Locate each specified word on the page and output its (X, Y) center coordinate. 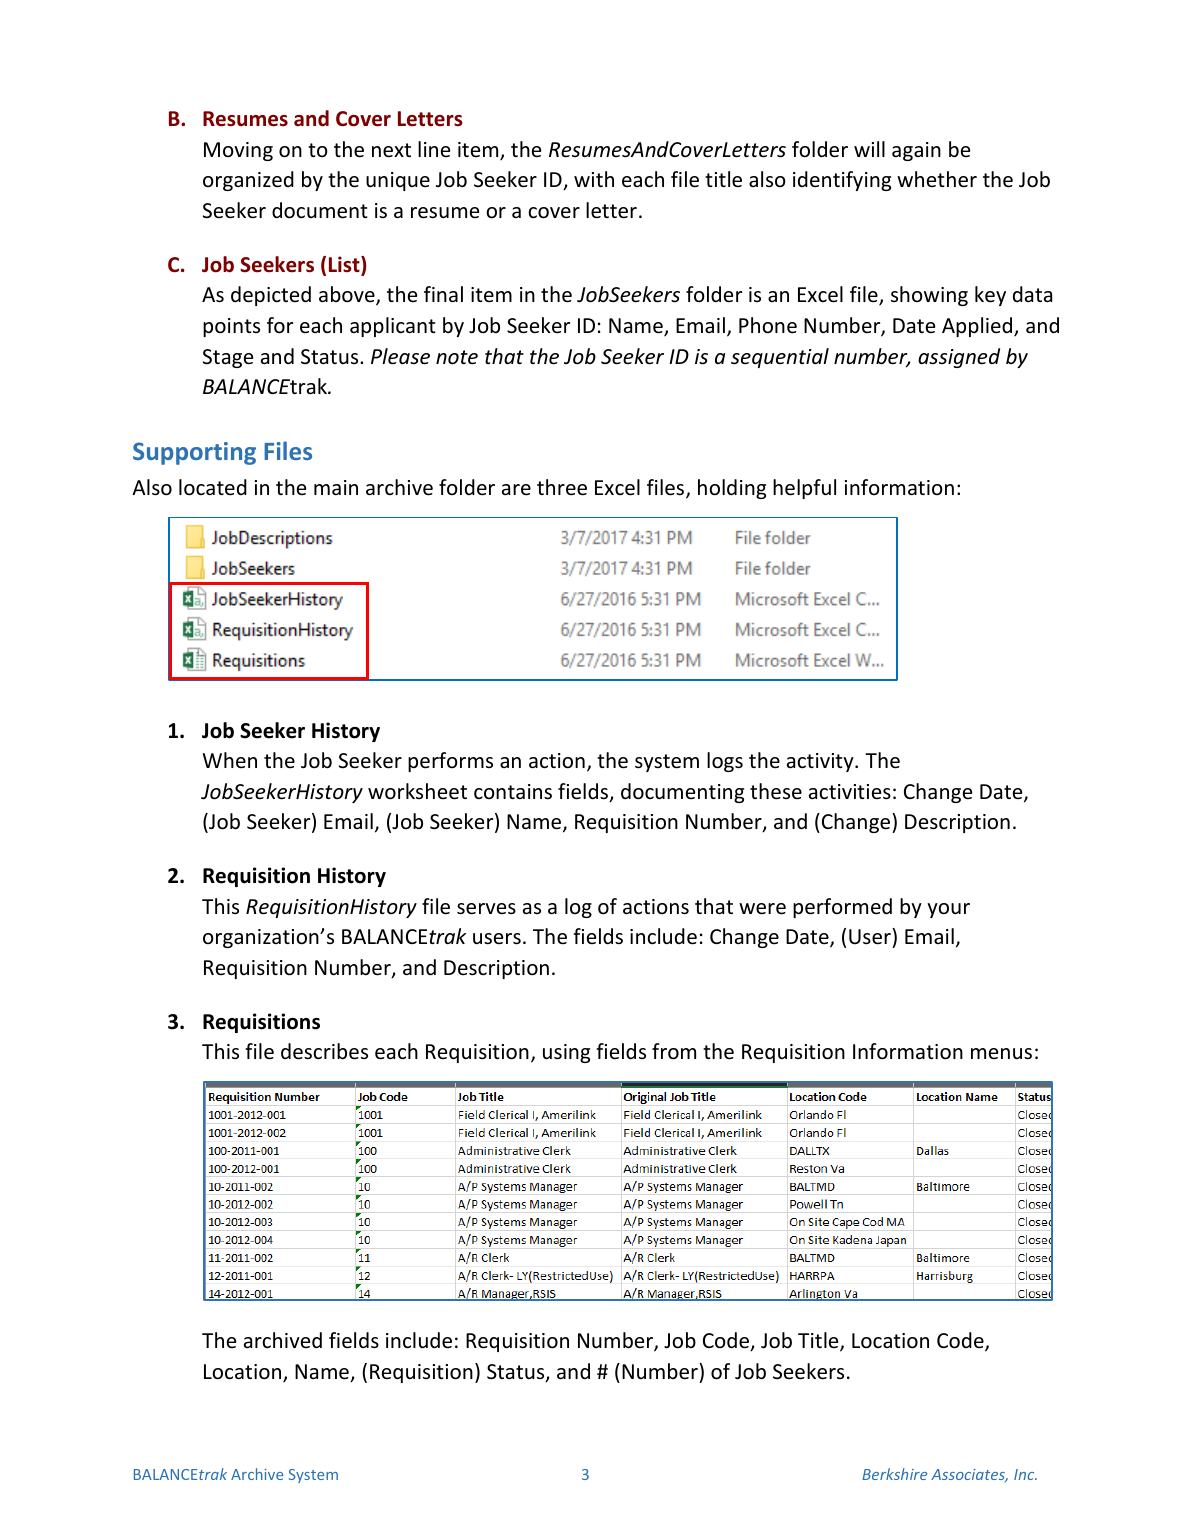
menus (1001, 1053)
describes (324, 1051)
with (594, 179)
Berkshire (894, 1474)
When (230, 760)
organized (248, 181)
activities (850, 792)
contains (513, 791)
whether (937, 179)
